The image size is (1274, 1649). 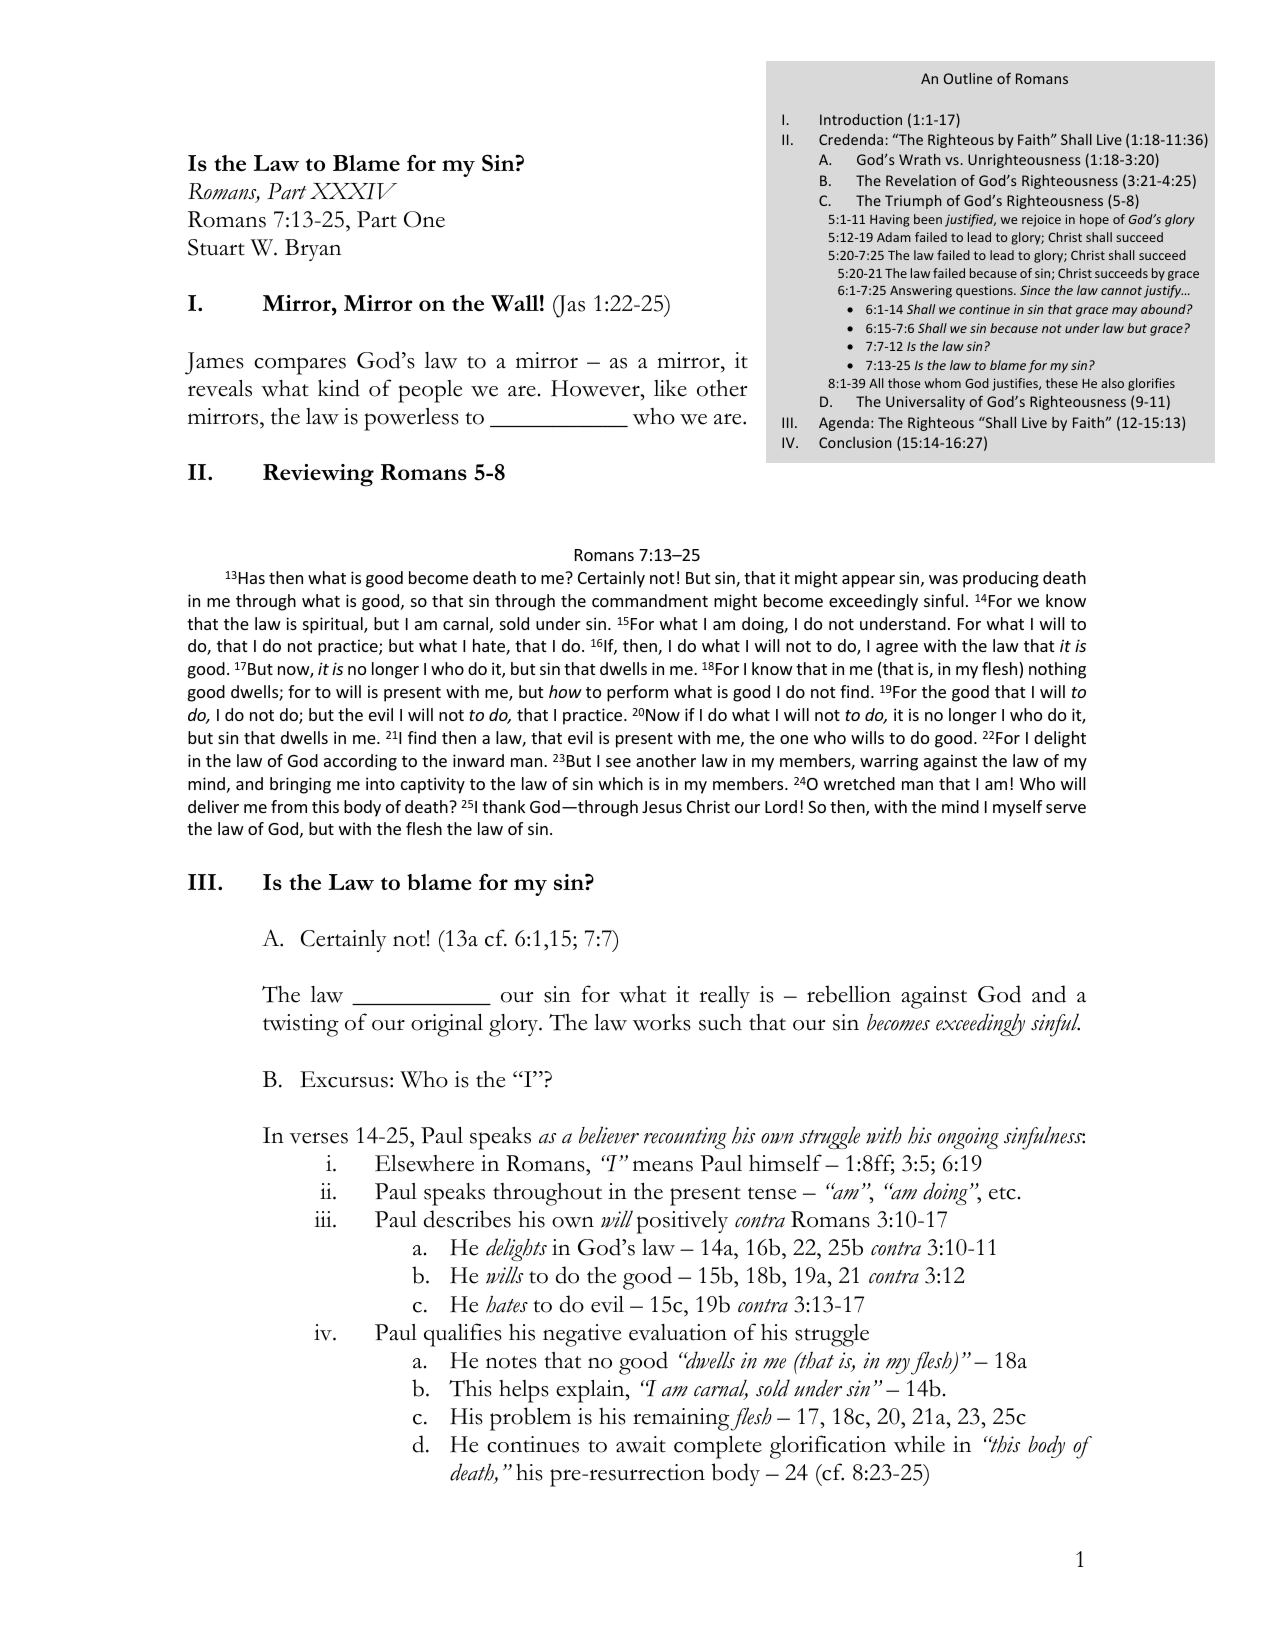 What do you see at coordinates (360, 762) in the page?
I see `according` at bounding box center [360, 762].
